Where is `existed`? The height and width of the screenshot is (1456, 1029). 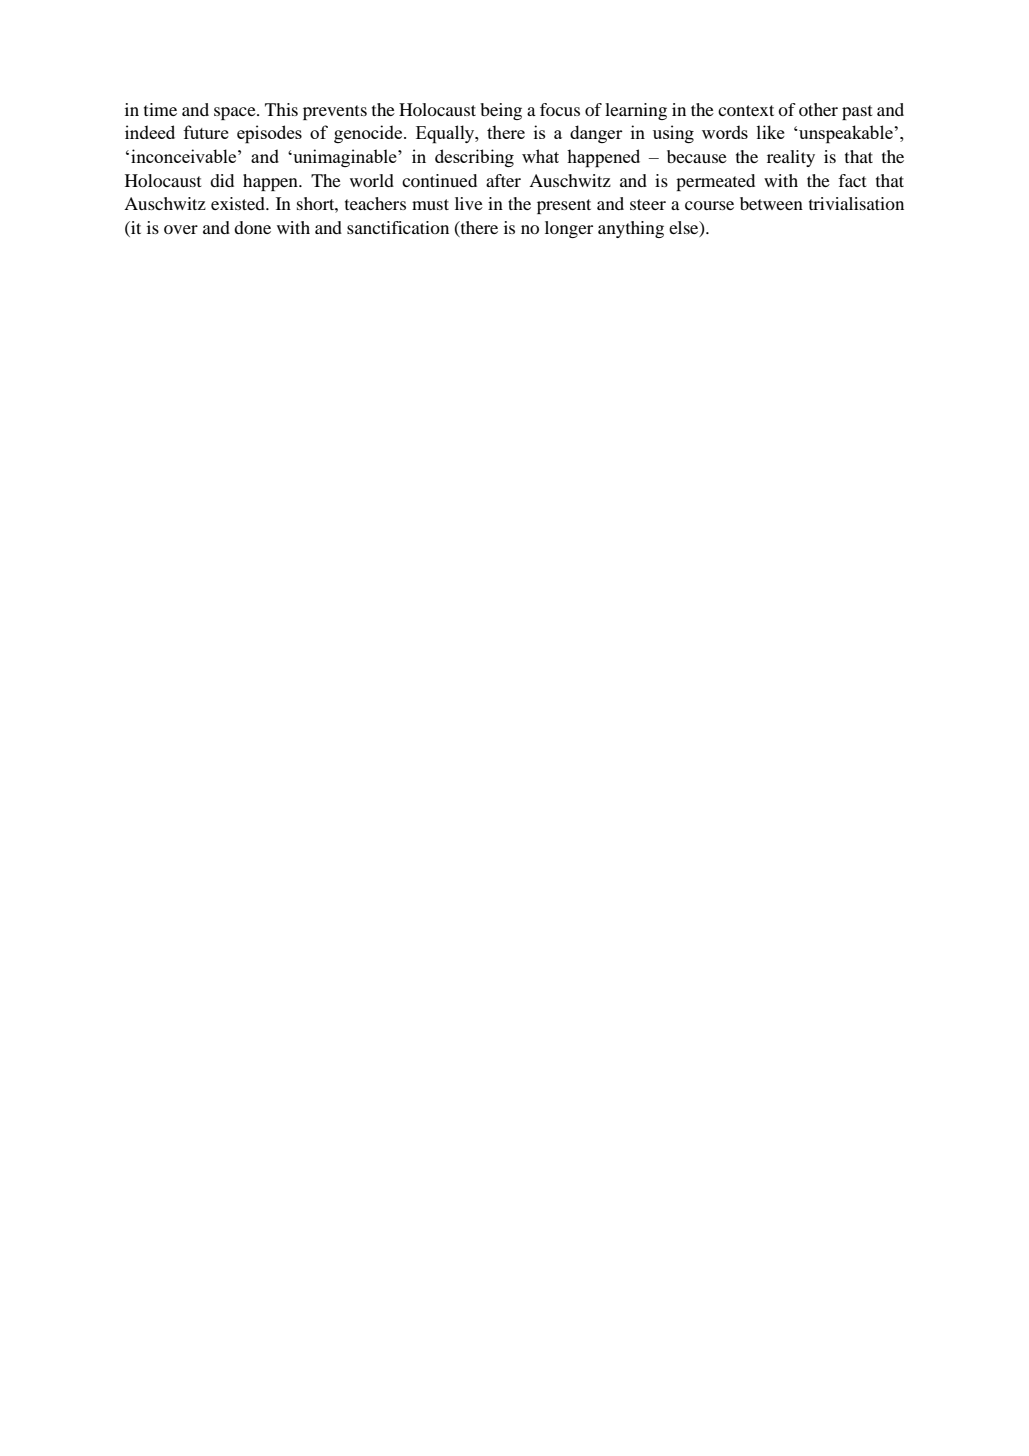
existed is located at coordinates (239, 203).
